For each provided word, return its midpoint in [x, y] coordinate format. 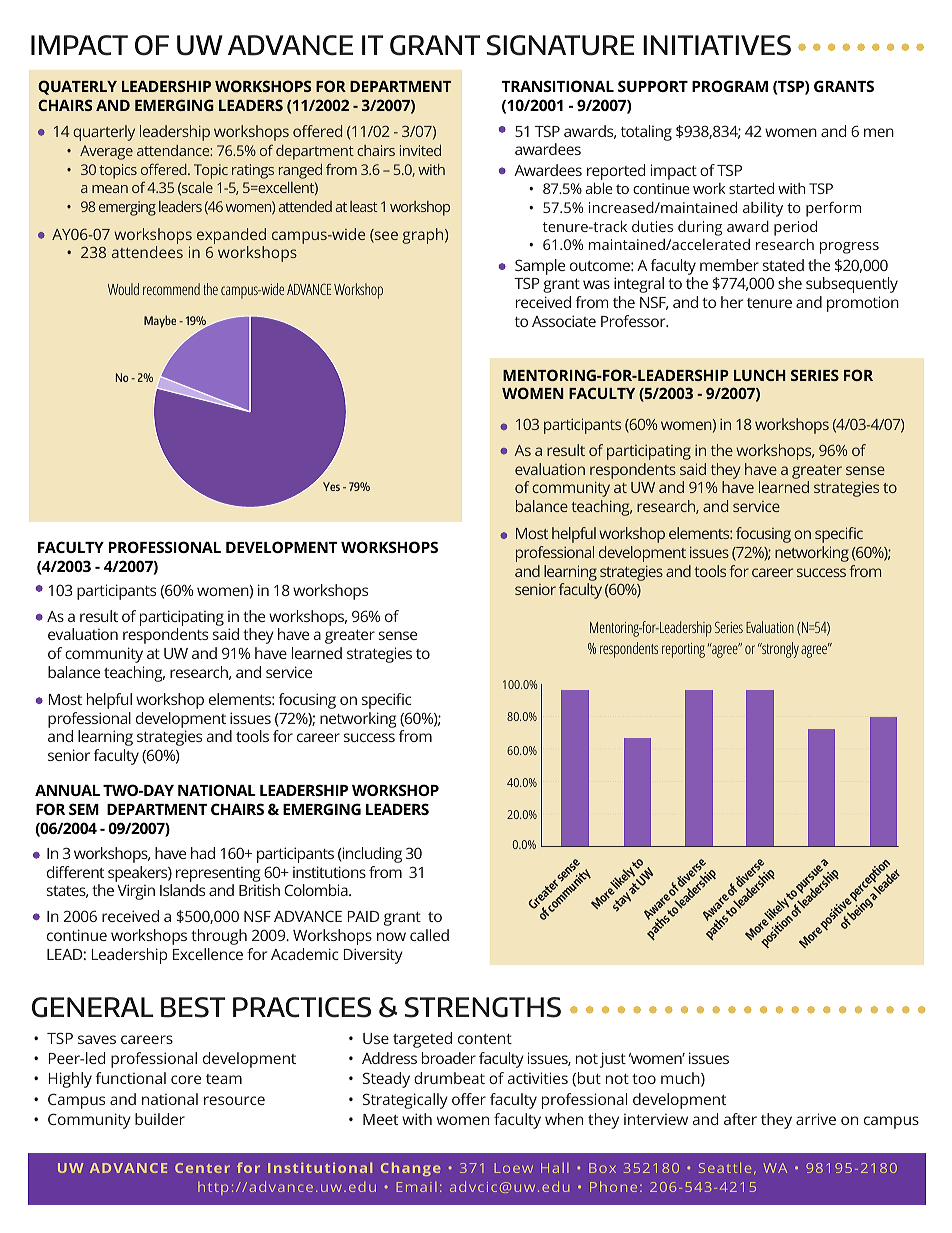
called [429, 935]
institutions [329, 872]
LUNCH [760, 375]
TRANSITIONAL [558, 86]
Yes [331, 486]
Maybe [160, 321]
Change [410, 1169]
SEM [84, 809]
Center [202, 1168]
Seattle [725, 1167]
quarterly [104, 133]
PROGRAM [730, 86]
